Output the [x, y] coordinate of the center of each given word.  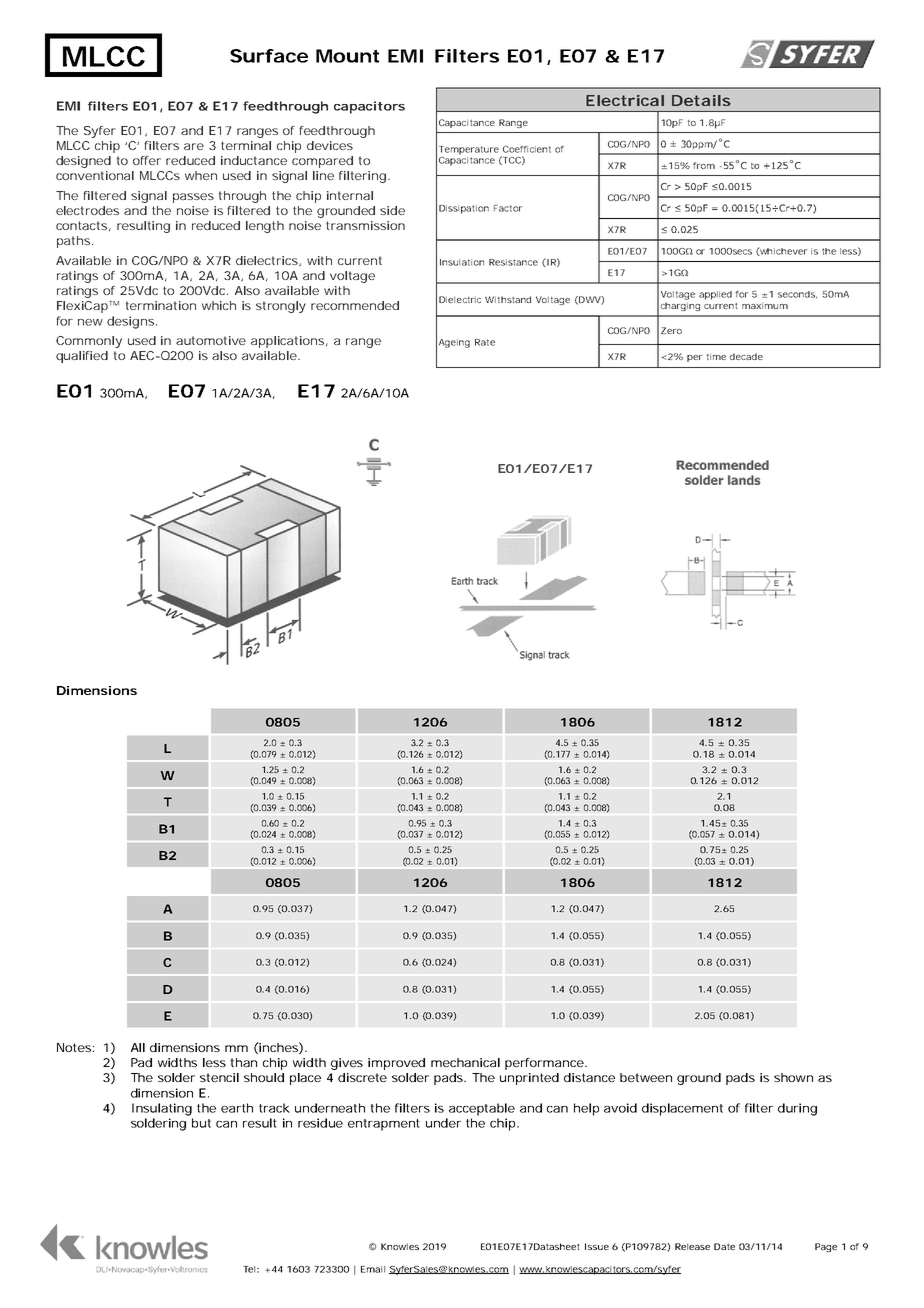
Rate [485, 342]
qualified [82, 357]
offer [147, 160]
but [201, 1123]
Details [701, 100]
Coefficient [527, 149]
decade [746, 356]
